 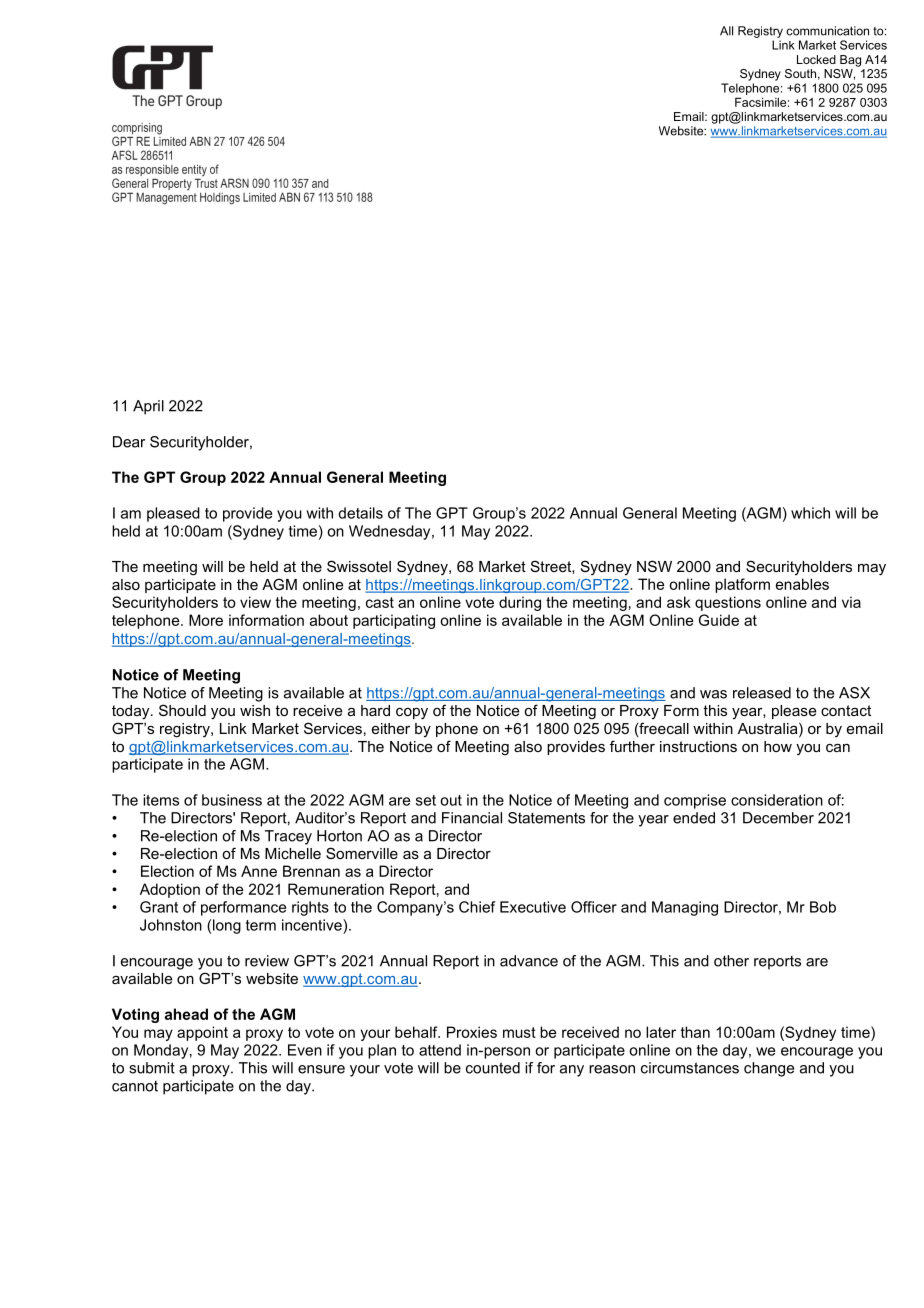 What do you see at coordinates (493, 1068) in the screenshot?
I see `counted` at bounding box center [493, 1068].
